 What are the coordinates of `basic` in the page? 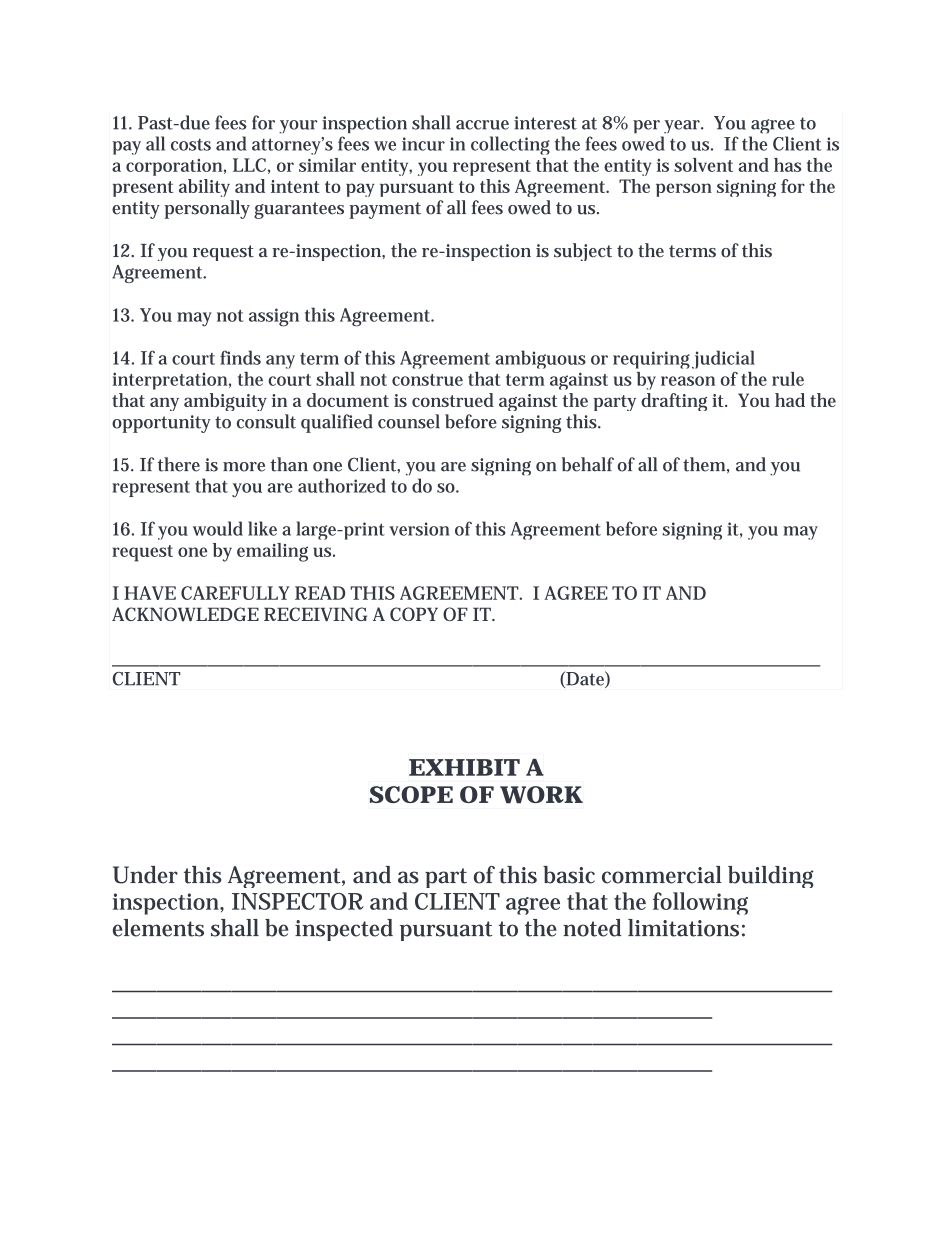 It's located at (569, 875).
